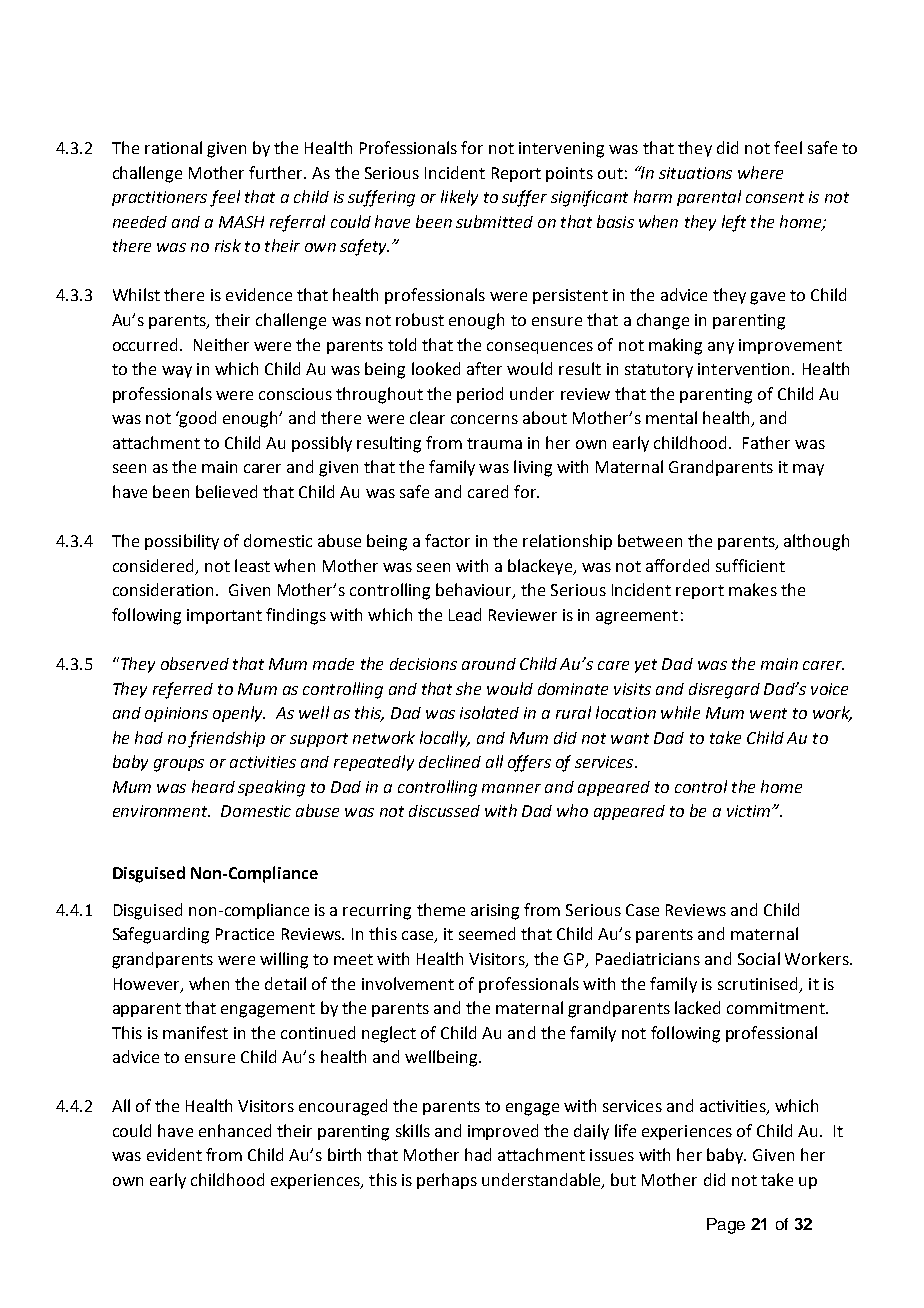 Image resolution: width=924 pixels, height=1308 pixels. Describe the element at coordinates (468, 688) in the screenshot. I see `she` at that location.
